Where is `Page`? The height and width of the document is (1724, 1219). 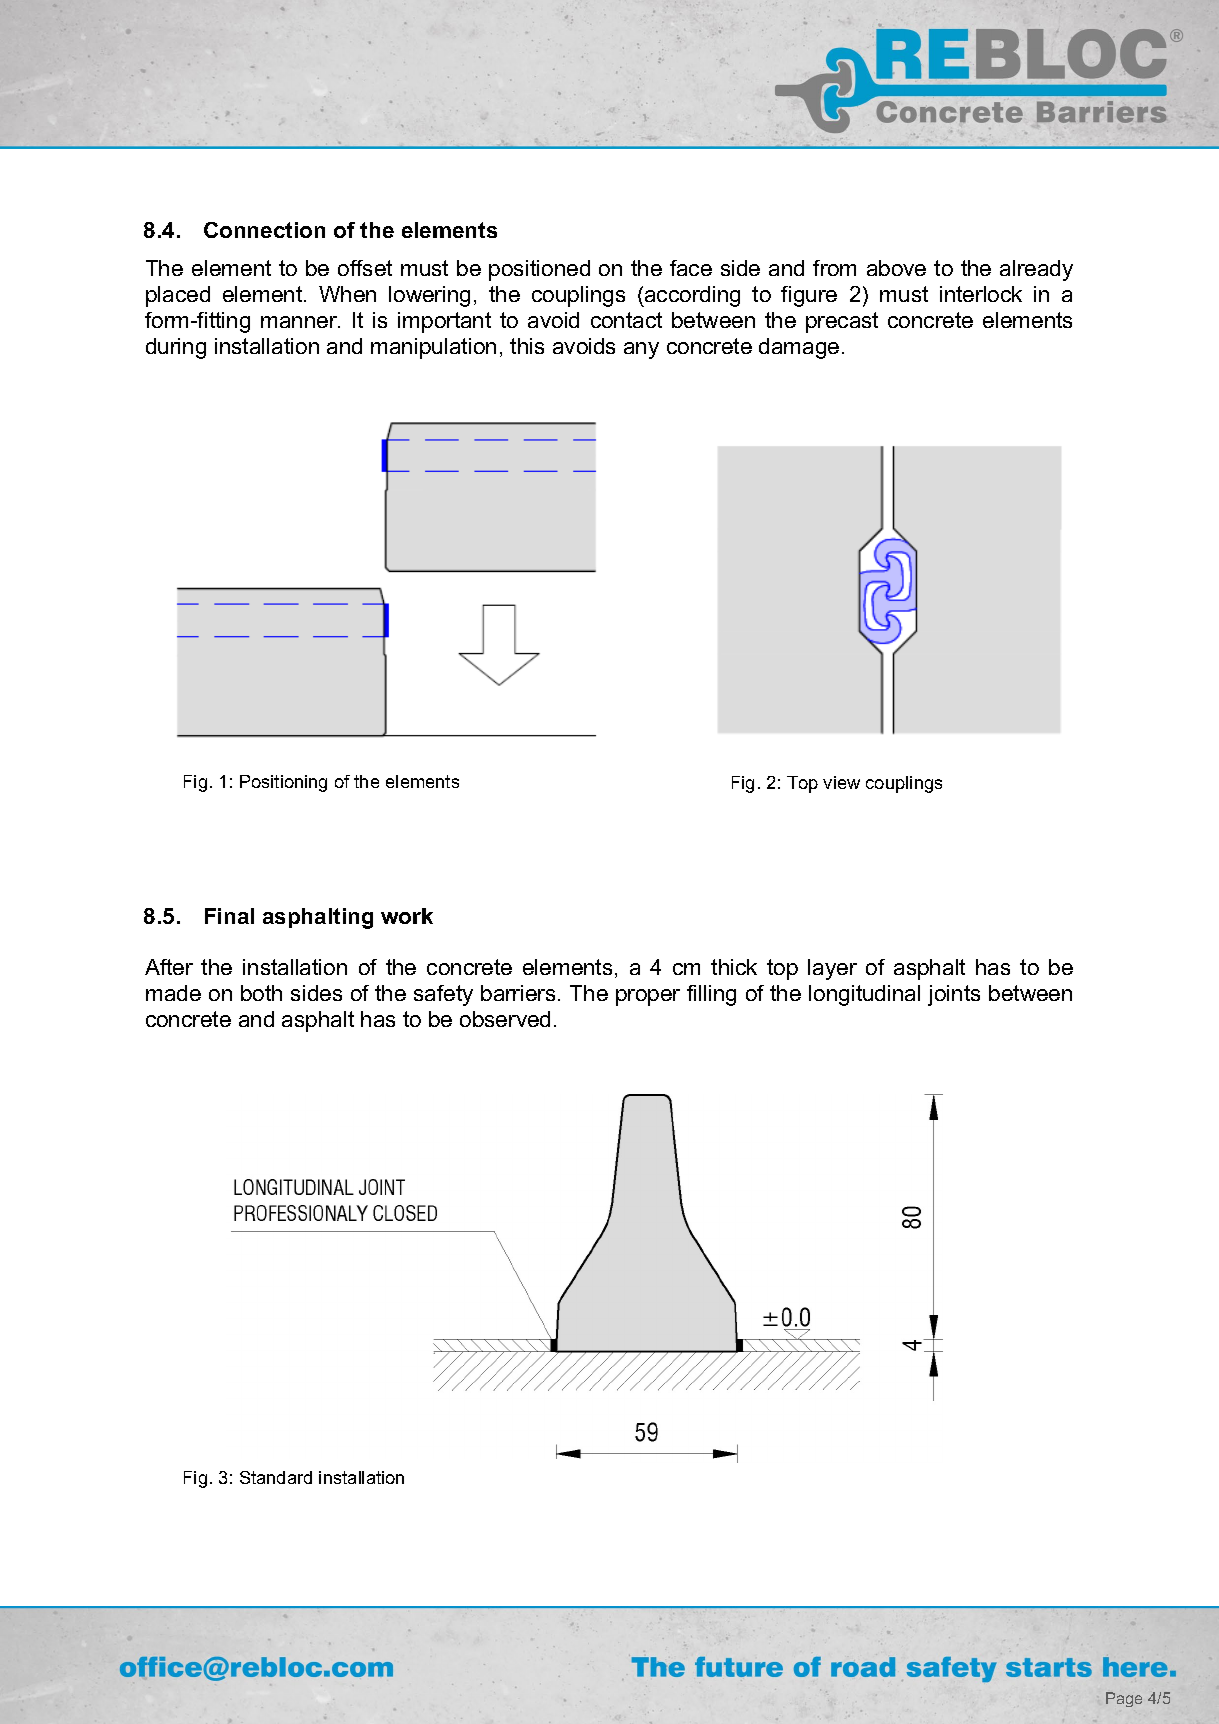 Page is located at coordinates (1124, 1699).
